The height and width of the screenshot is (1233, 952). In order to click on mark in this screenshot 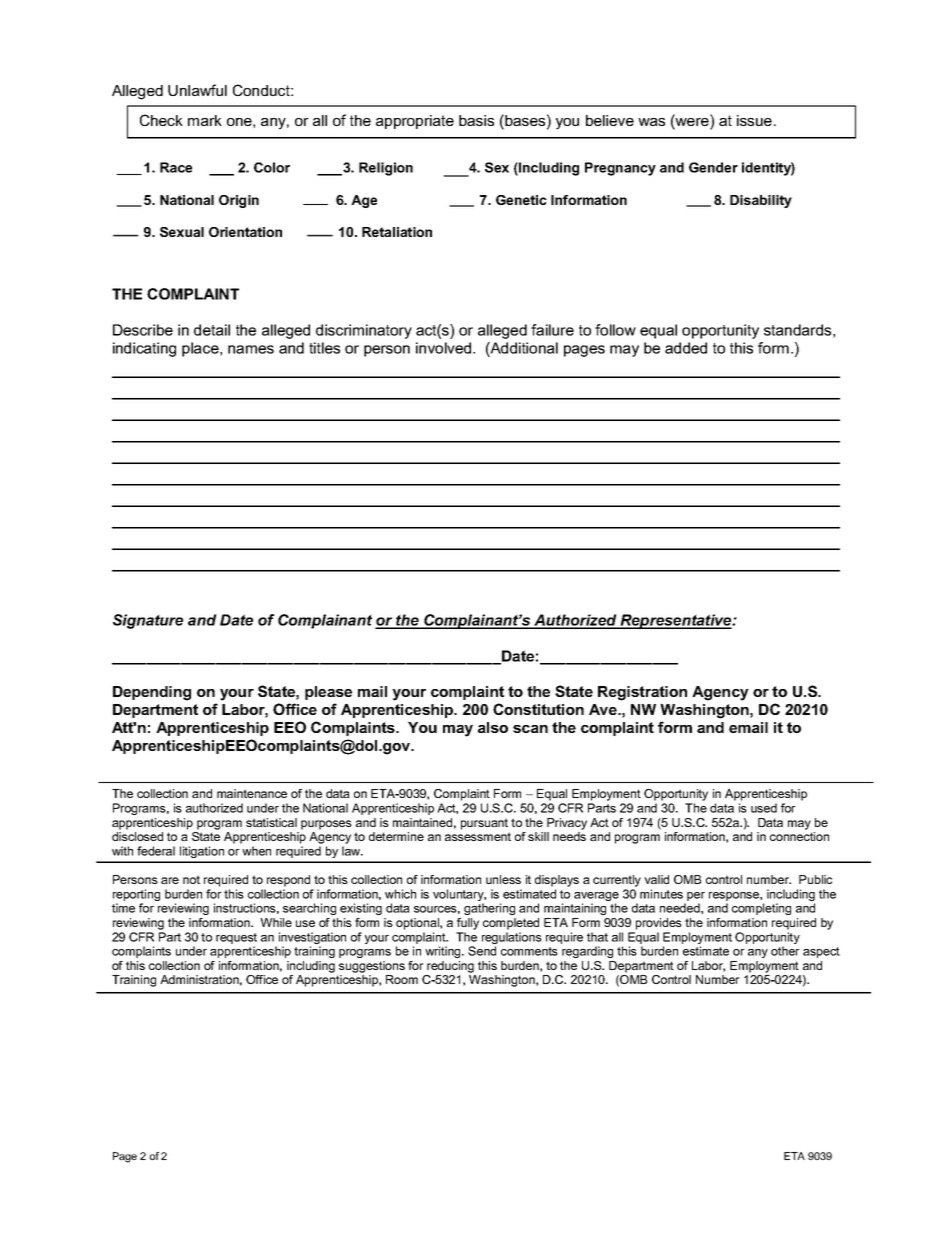, I will do `click(205, 120)`.
